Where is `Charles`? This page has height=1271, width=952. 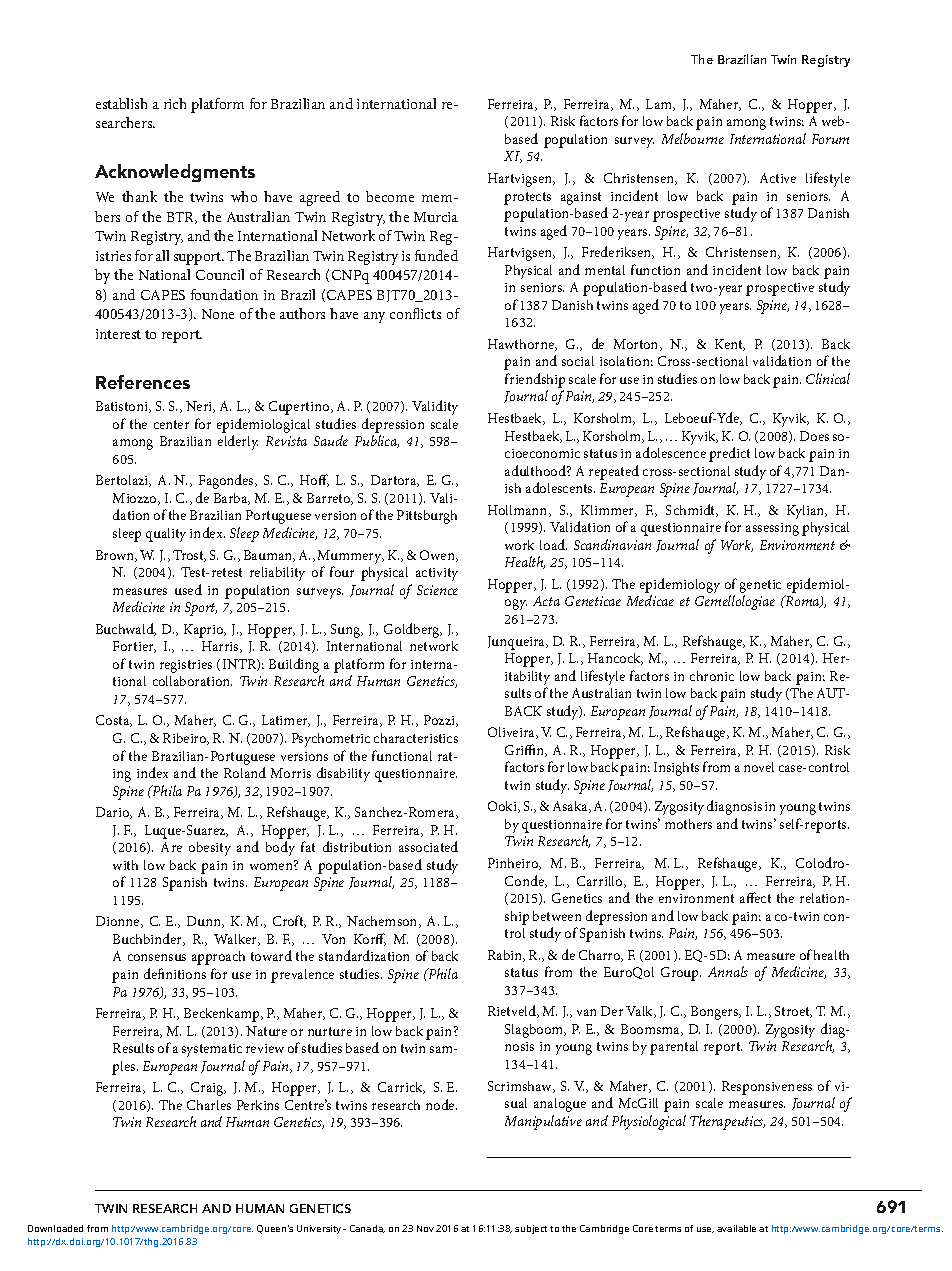 Charles is located at coordinates (209, 1105).
